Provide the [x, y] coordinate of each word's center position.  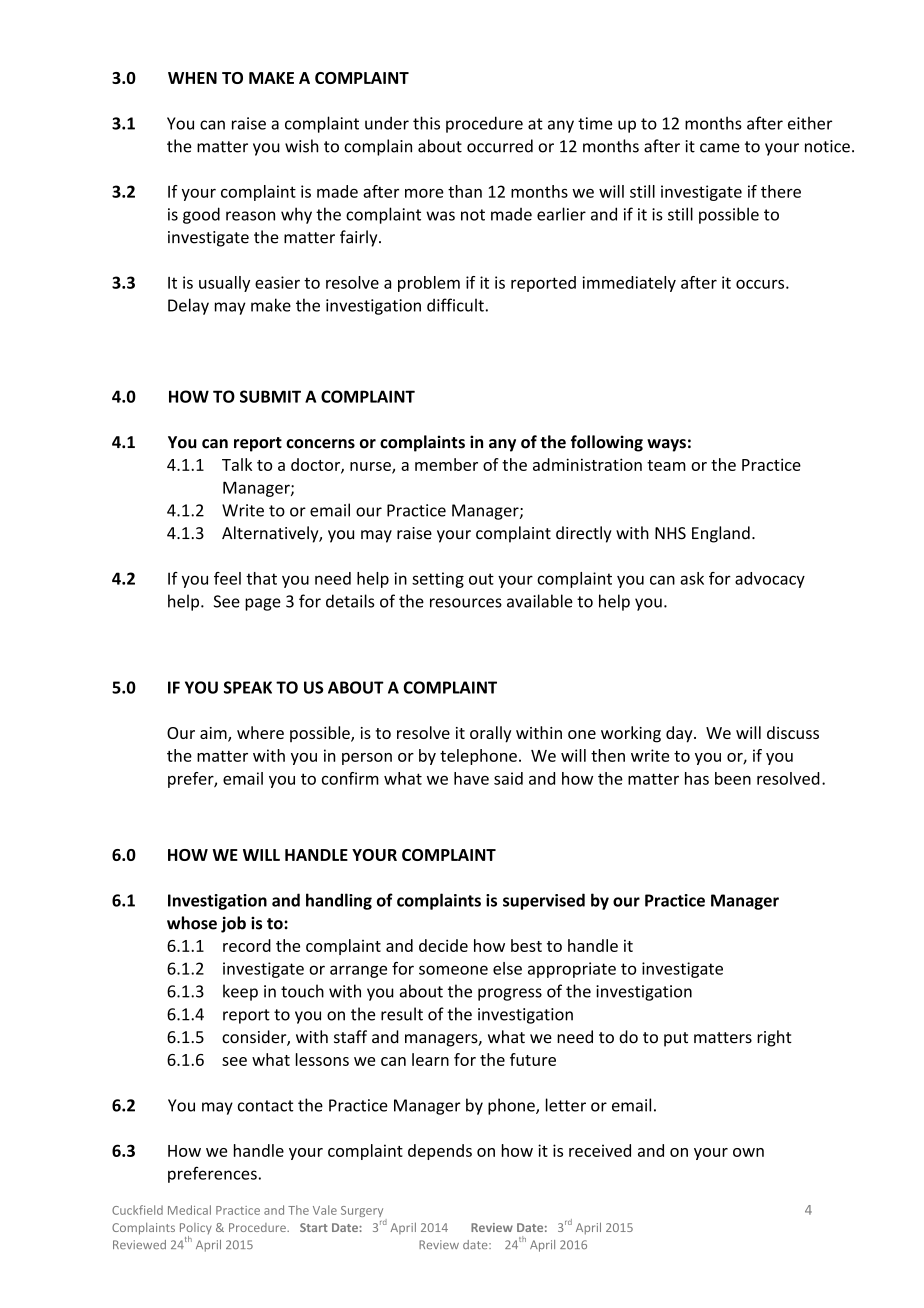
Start [314, 1227]
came [720, 148]
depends [440, 1152]
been [733, 778]
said [508, 778]
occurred [500, 146]
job [233, 924]
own [748, 1152]
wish [302, 146]
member [446, 464]
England [721, 534]
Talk [237, 464]
